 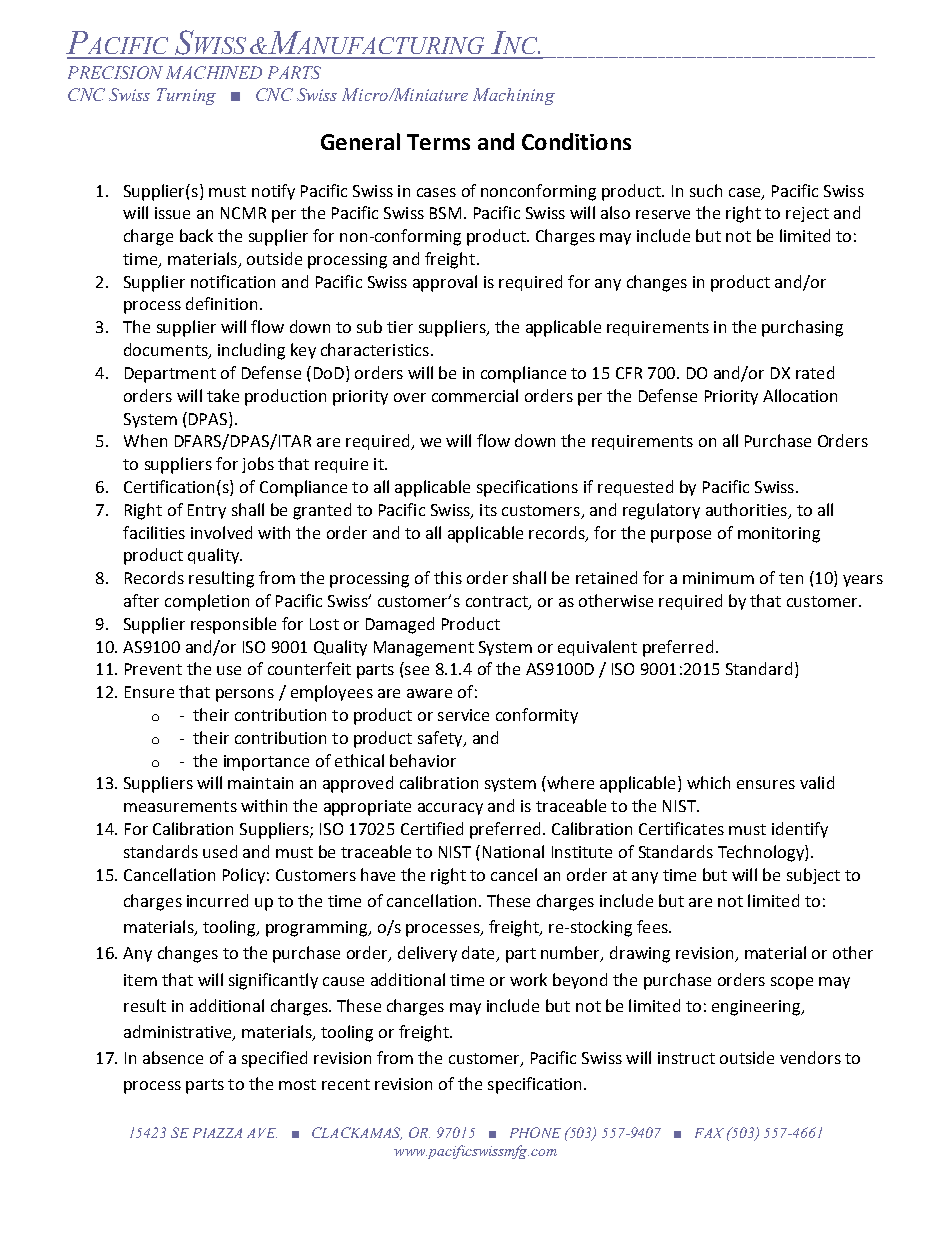 I want to click on completion, so click(x=207, y=602).
